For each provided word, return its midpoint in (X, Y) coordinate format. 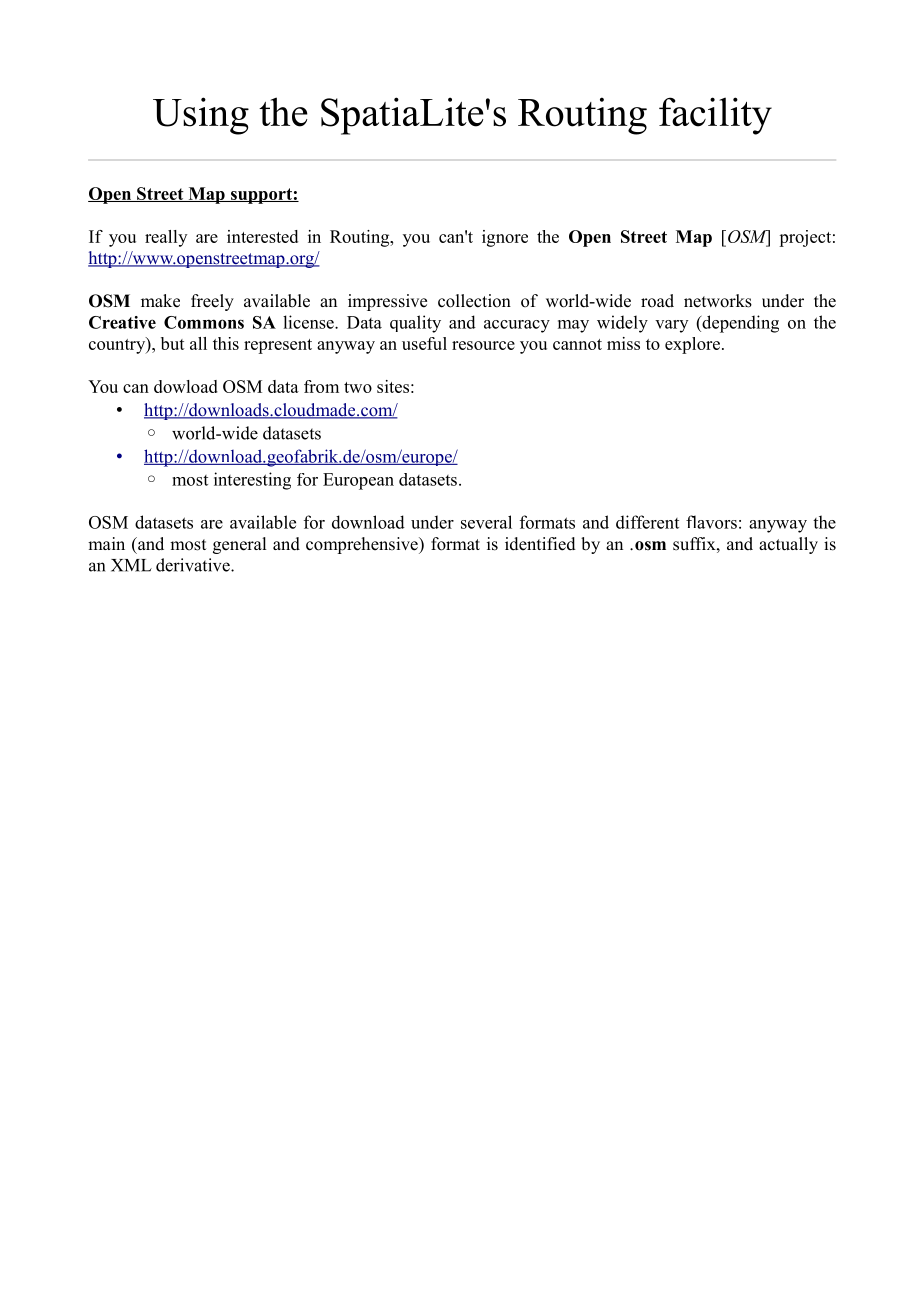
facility (715, 116)
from (321, 386)
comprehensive (363, 545)
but (173, 343)
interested (262, 236)
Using (201, 116)
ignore (505, 238)
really (166, 238)
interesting (252, 481)
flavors (711, 522)
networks (718, 301)
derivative (194, 565)
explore (692, 345)
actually (788, 545)
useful (424, 343)
